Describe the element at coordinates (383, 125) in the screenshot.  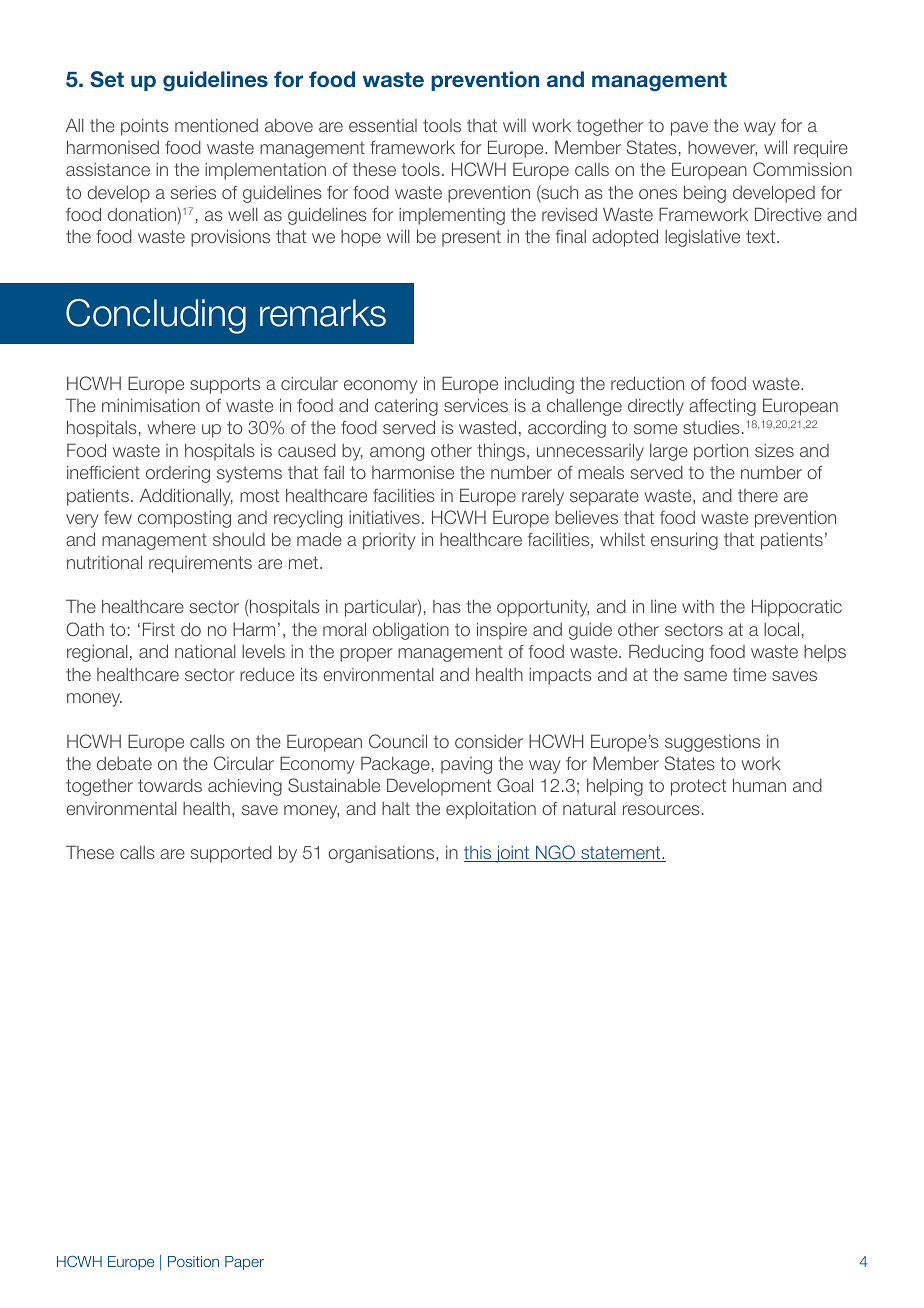
I see `essential` at that location.
